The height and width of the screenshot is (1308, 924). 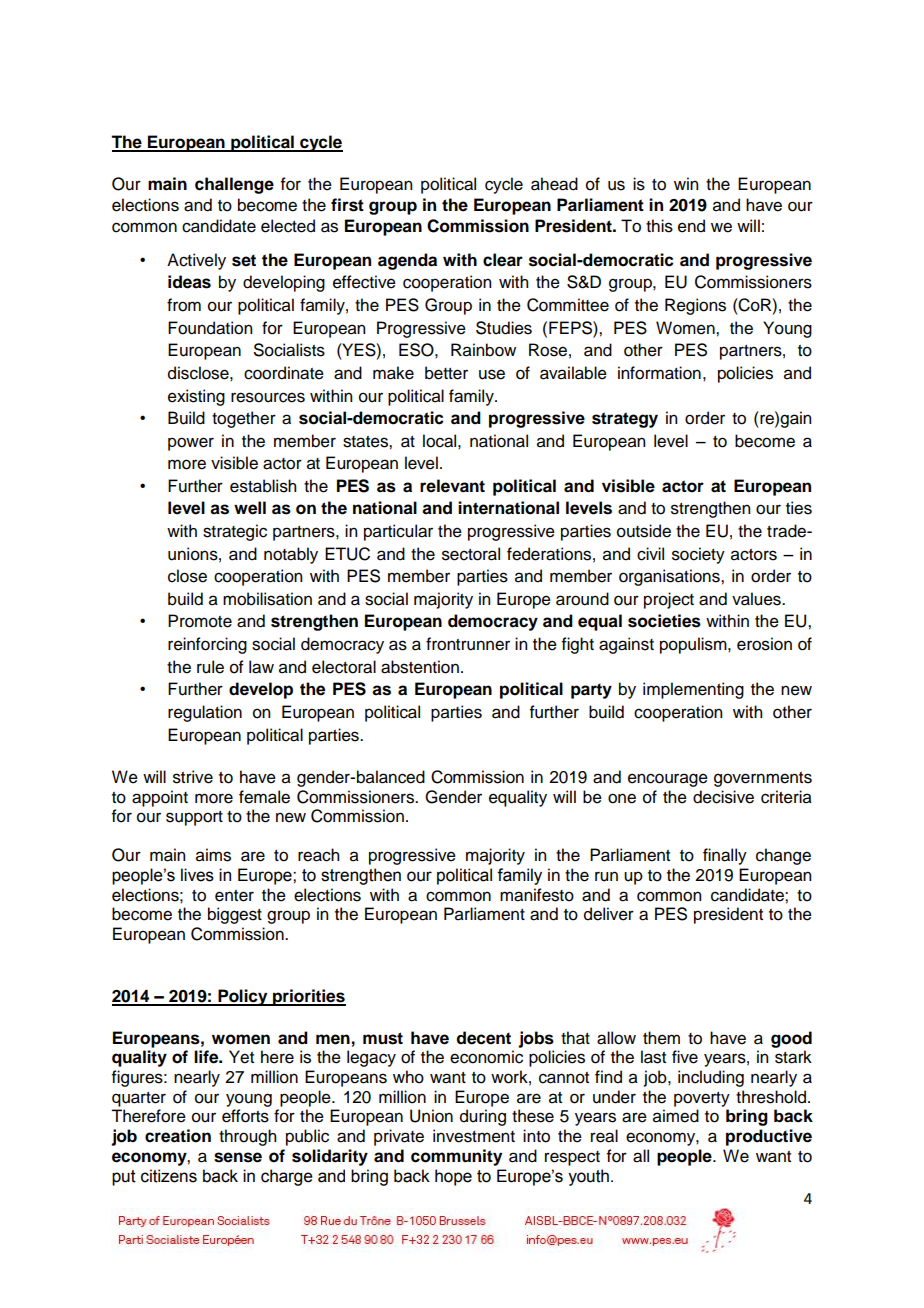 What do you see at coordinates (456, 1157) in the screenshot?
I see `community` at bounding box center [456, 1157].
